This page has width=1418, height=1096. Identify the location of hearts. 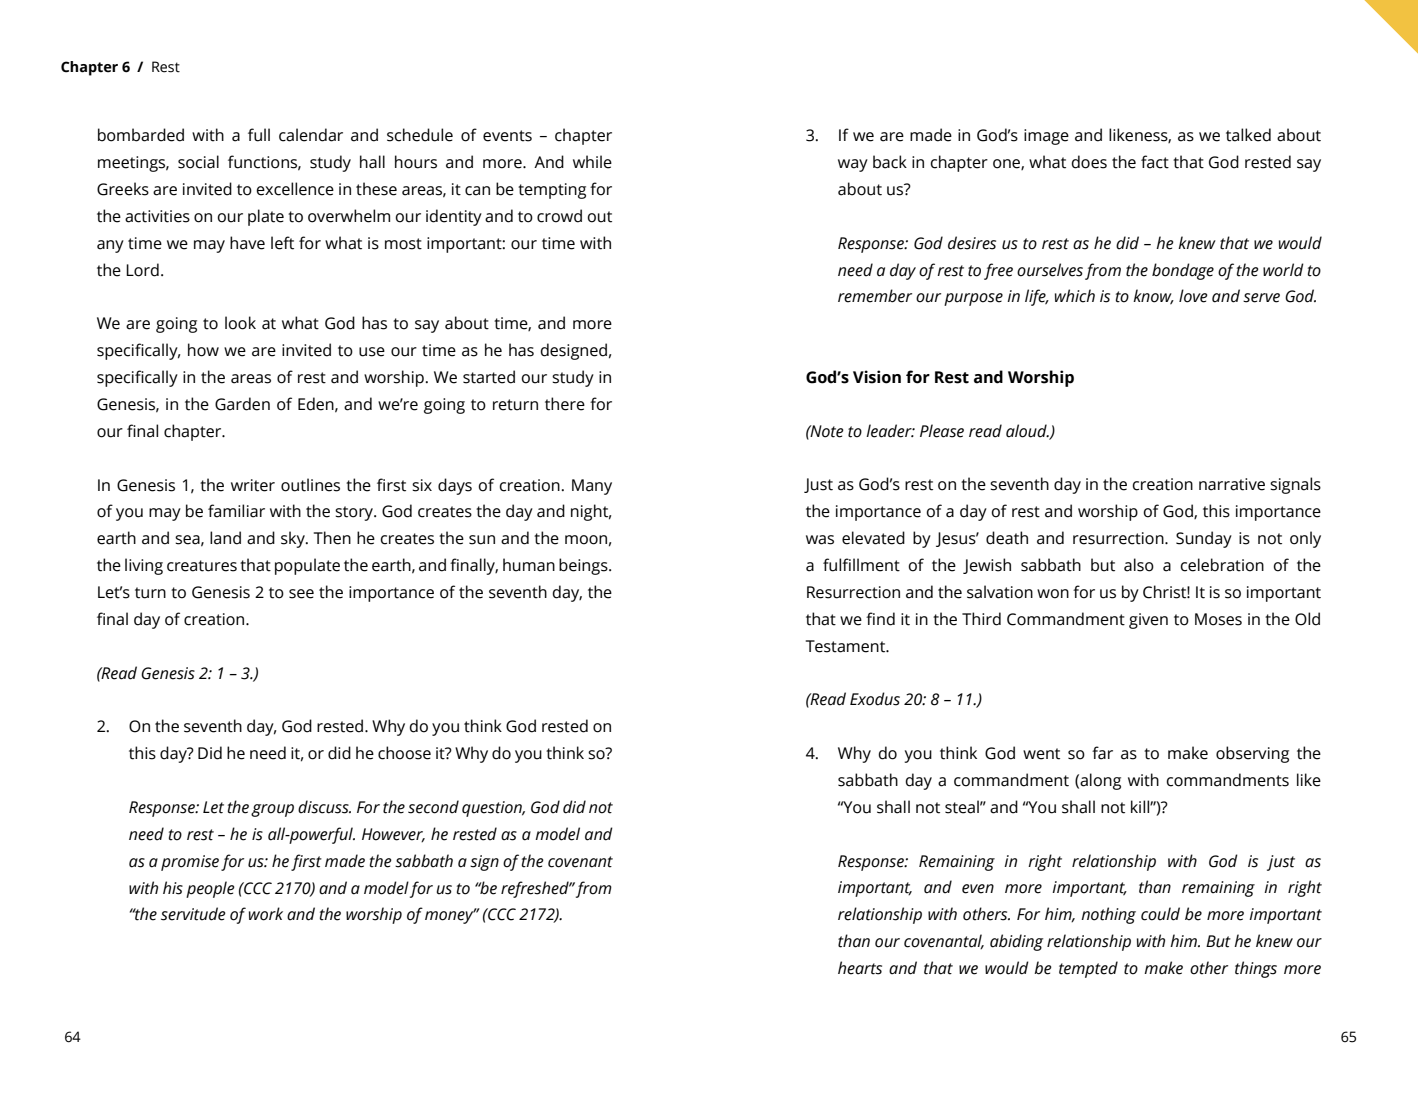
(860, 968).
